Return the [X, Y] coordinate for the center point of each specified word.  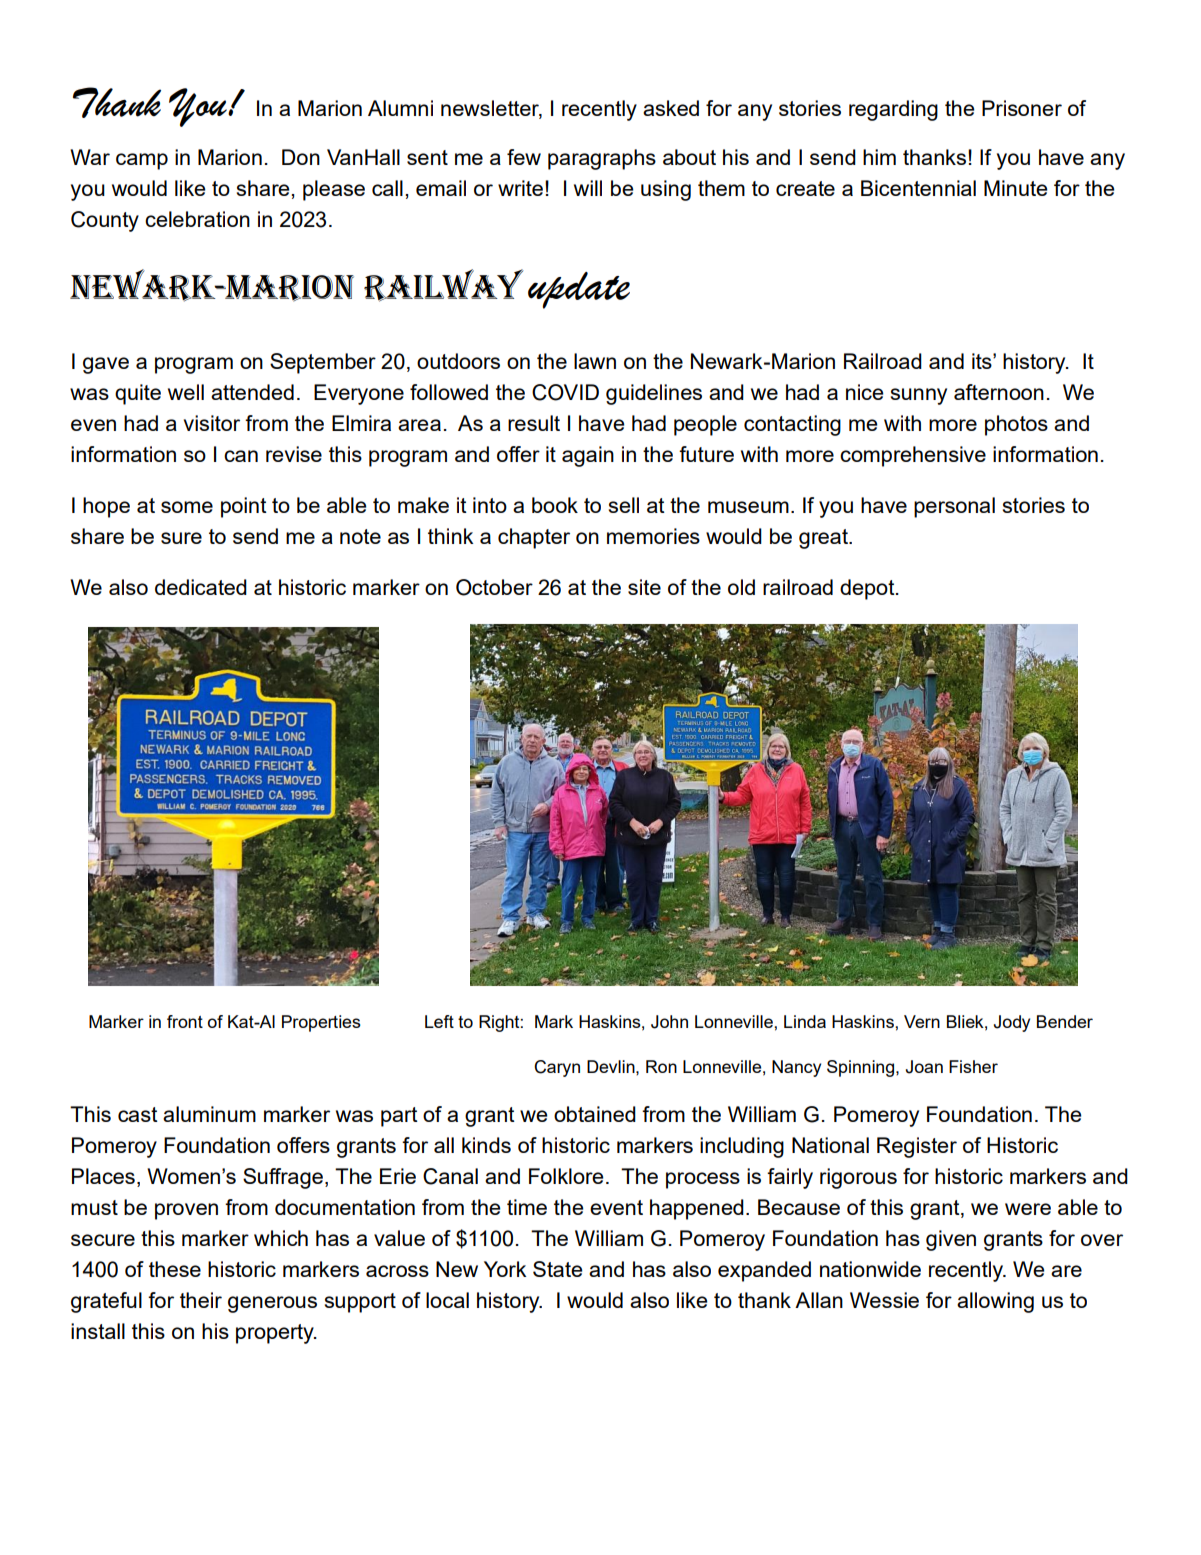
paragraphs [602, 159]
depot [868, 589]
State [558, 1269]
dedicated [201, 587]
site [644, 587]
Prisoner [1022, 108]
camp [142, 161]
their [201, 1300]
